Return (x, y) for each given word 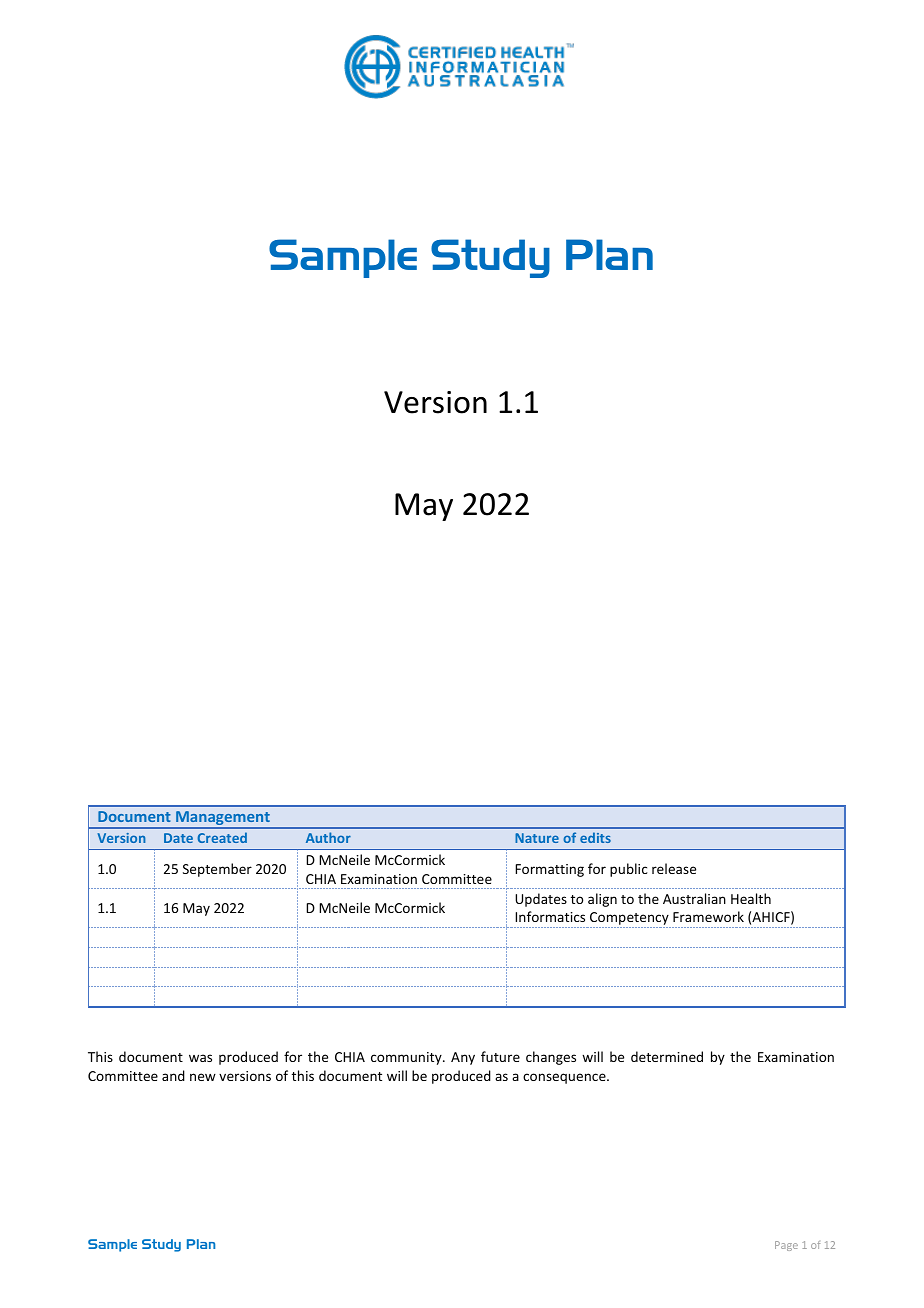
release (674, 868)
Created (222, 837)
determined (667, 1056)
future (500, 1056)
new (203, 1077)
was (200, 1058)
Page (786, 1246)
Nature (537, 838)
